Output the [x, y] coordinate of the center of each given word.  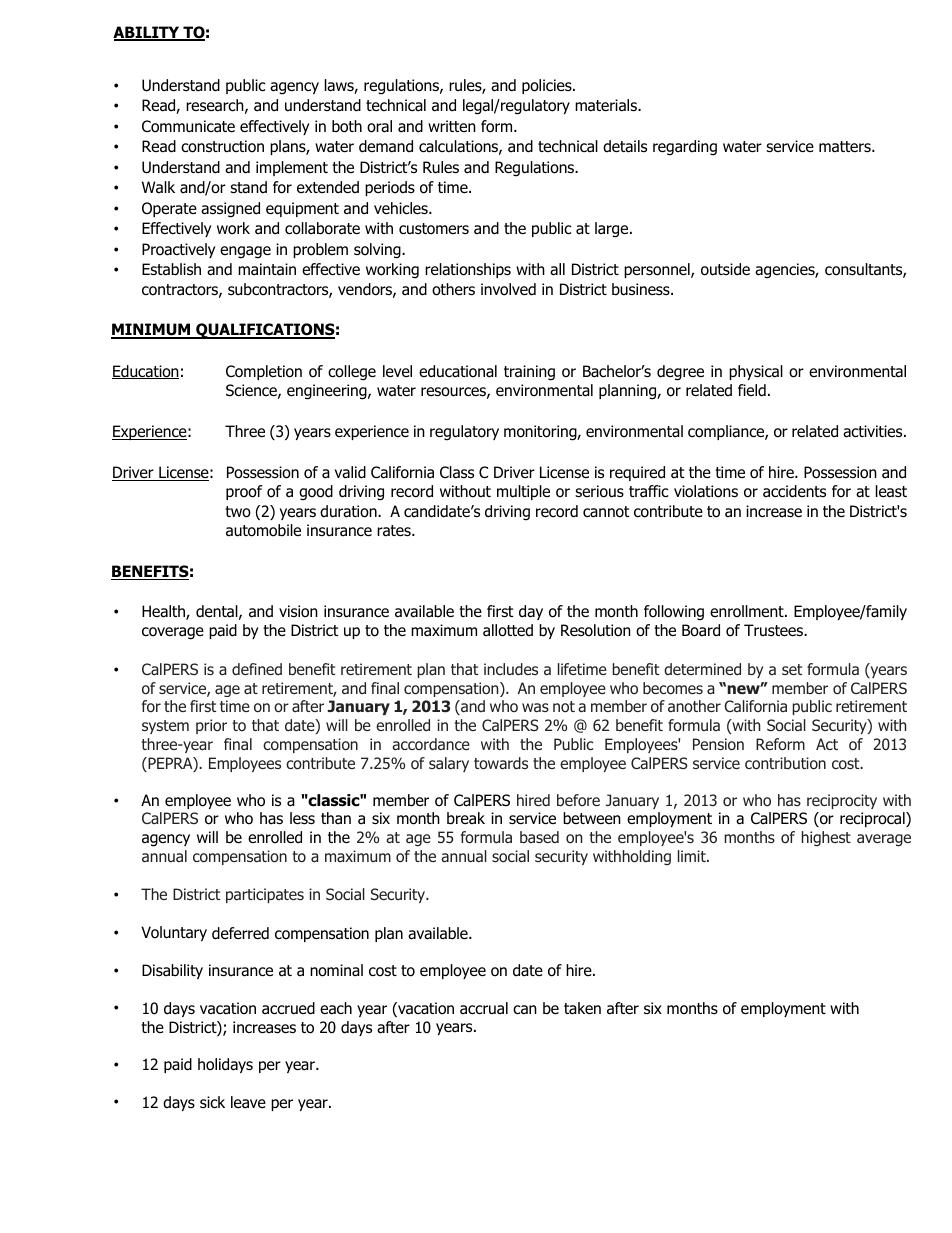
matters [846, 147]
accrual [484, 1008]
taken [582, 1008]
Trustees [774, 630]
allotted [508, 630]
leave [248, 1102]
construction [222, 146]
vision [298, 611]
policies [548, 86]
